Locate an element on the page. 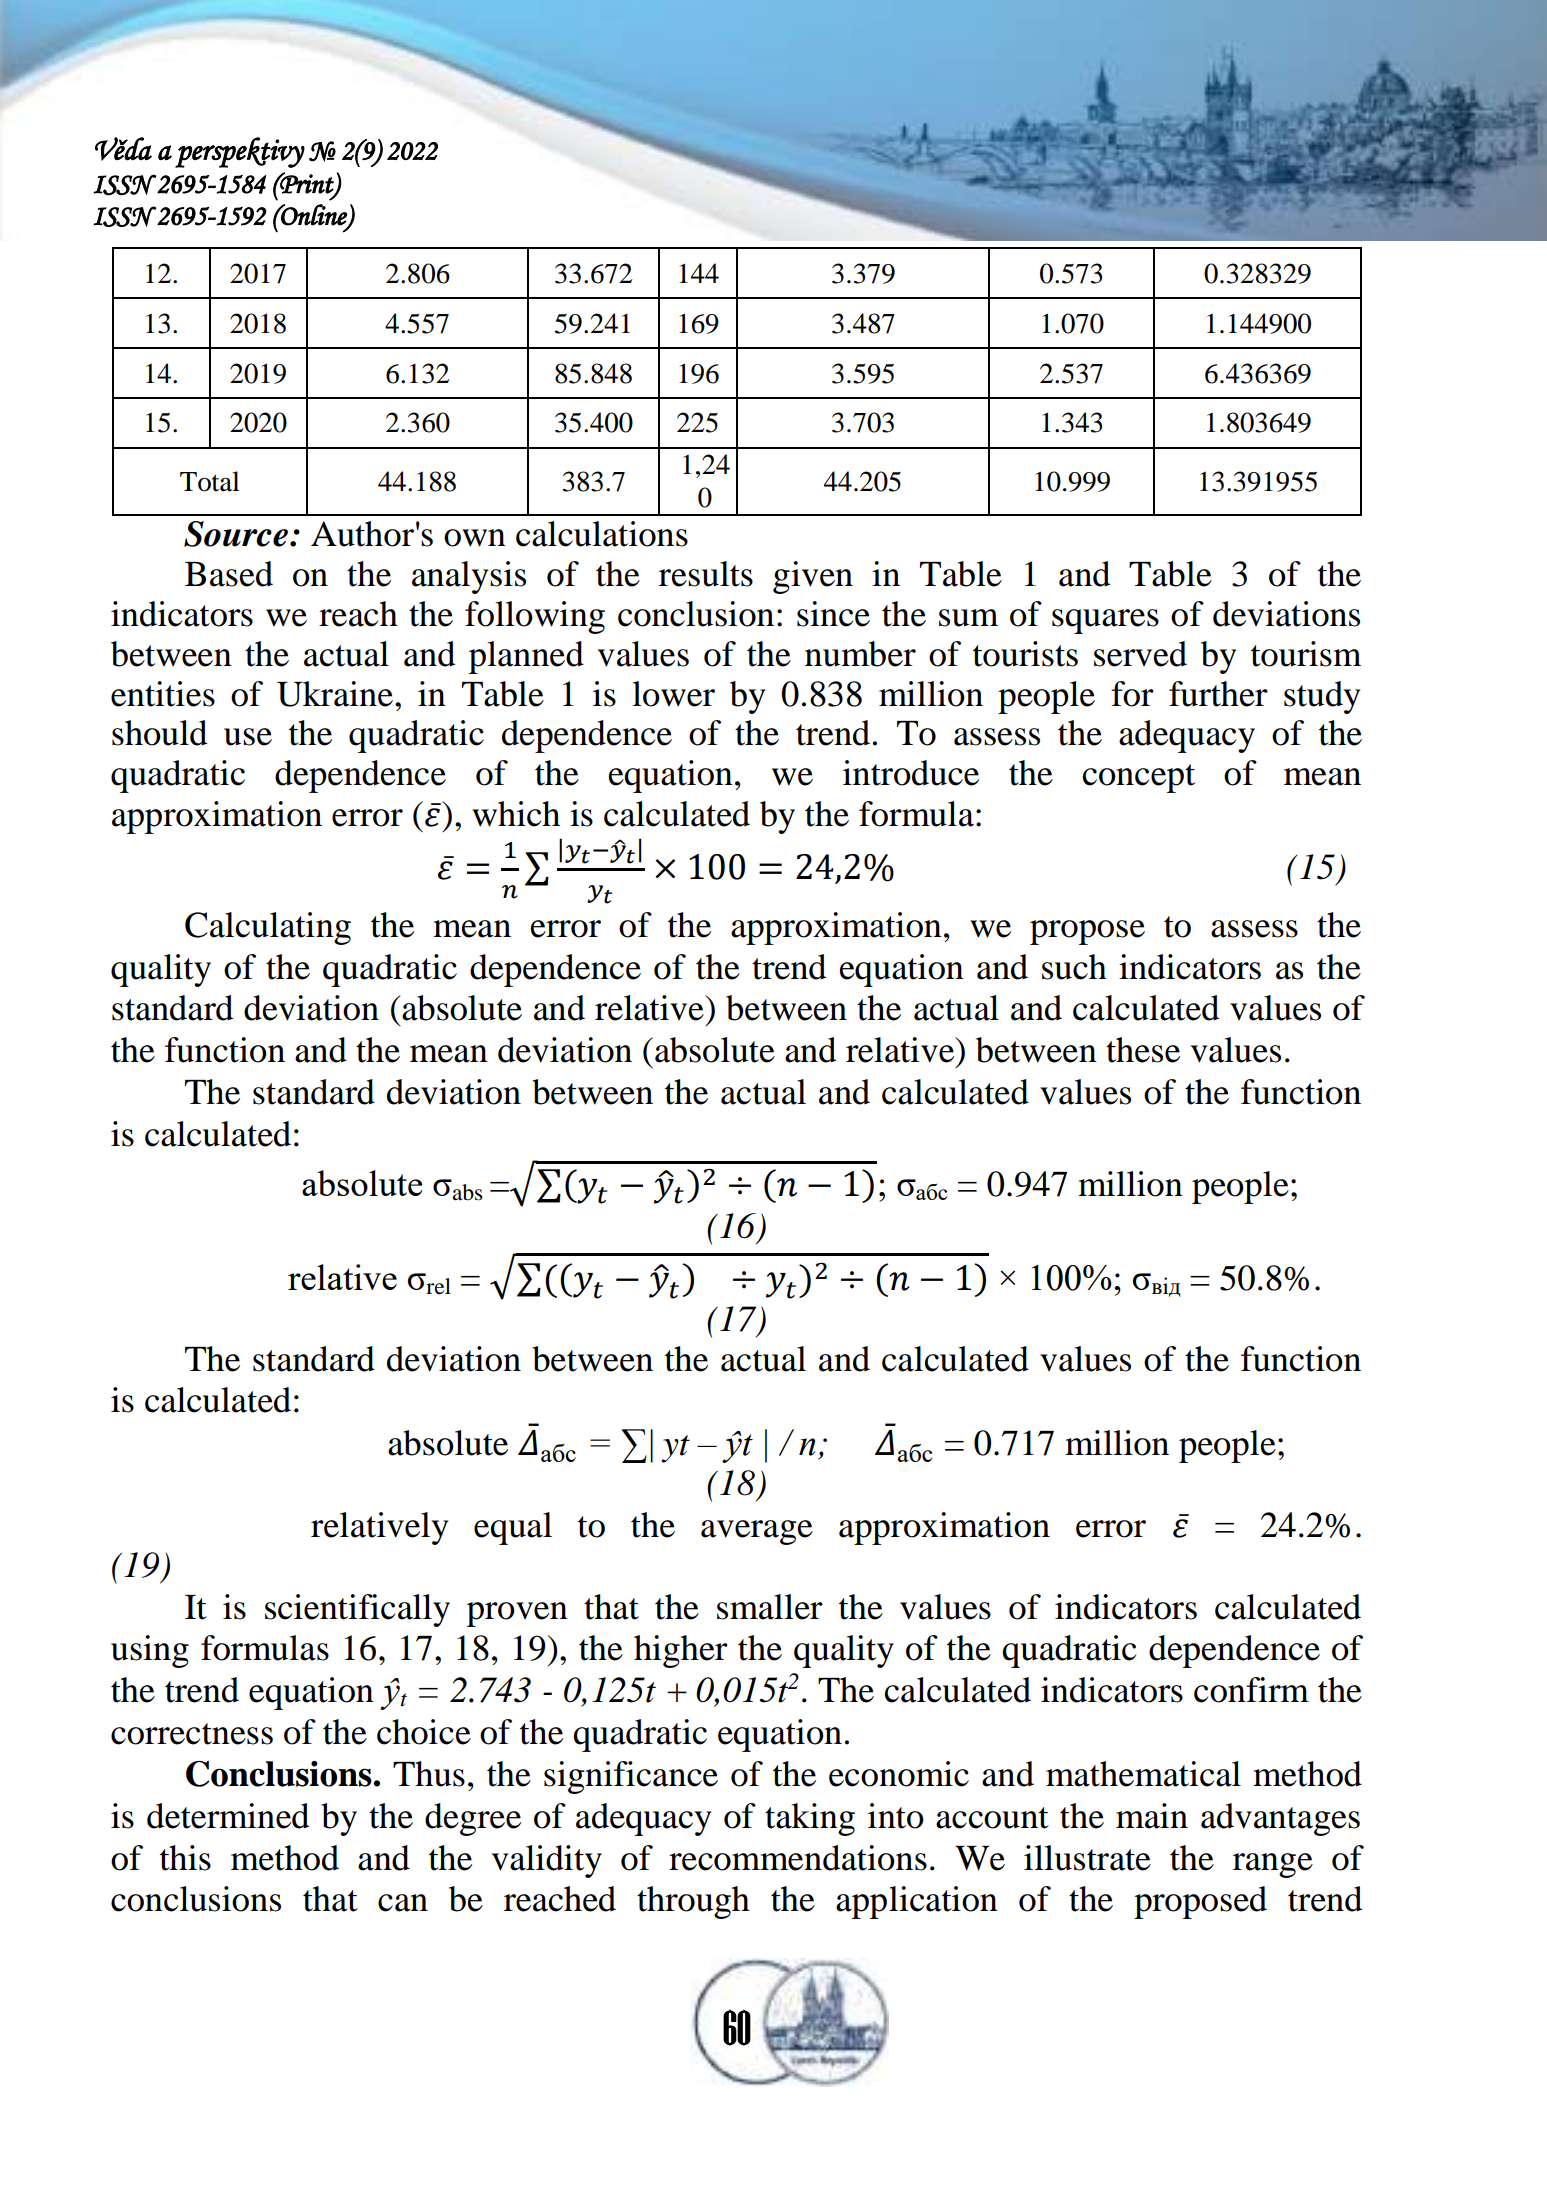 The height and width of the image is (2187, 1547). recommendations is located at coordinates (798, 1858).
